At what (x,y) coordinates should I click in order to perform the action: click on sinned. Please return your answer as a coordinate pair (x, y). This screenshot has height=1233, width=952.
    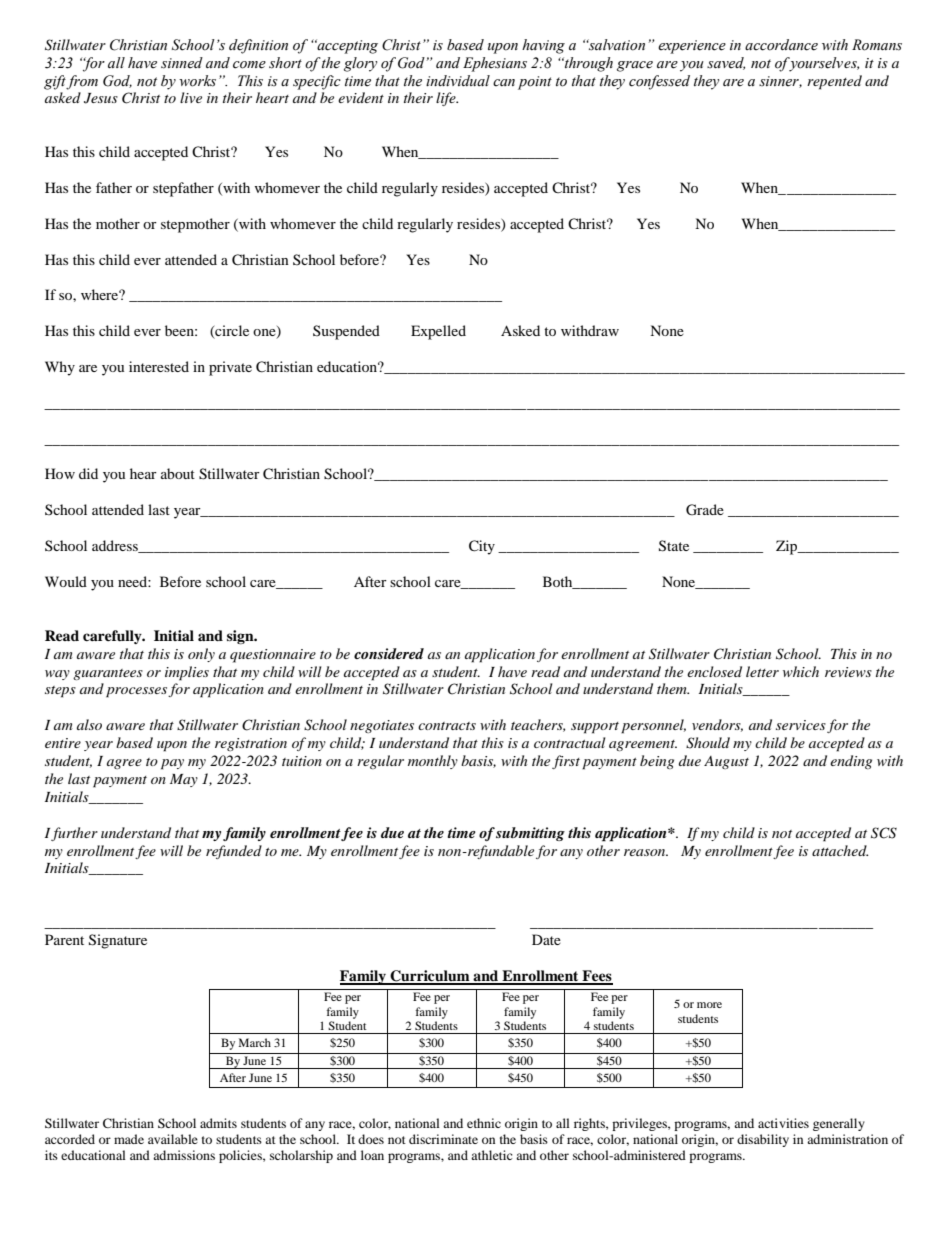
    Looking at the image, I should click on (182, 63).
